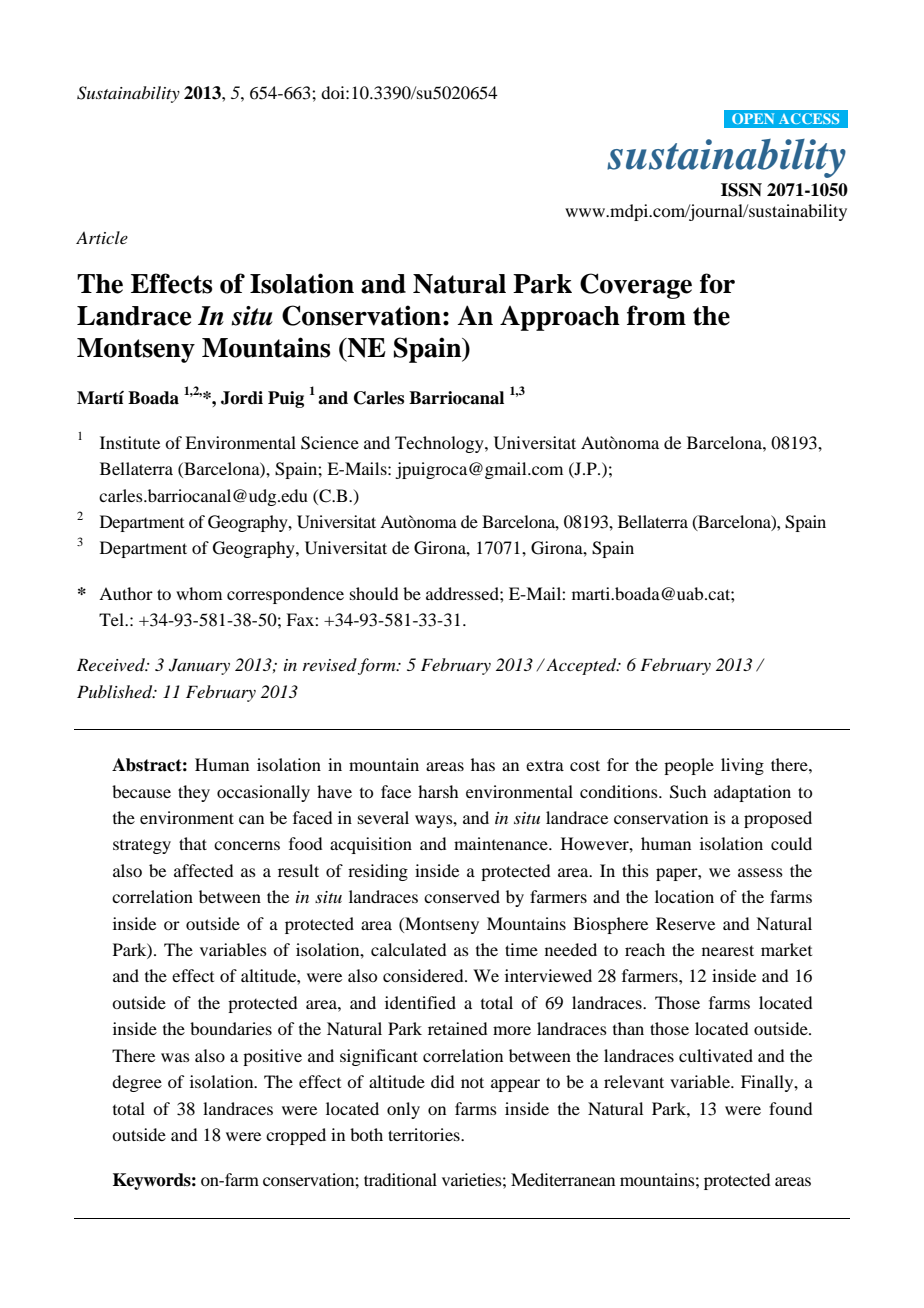 The image size is (924, 1308). What do you see at coordinates (193, 843) in the page?
I see `that` at bounding box center [193, 843].
